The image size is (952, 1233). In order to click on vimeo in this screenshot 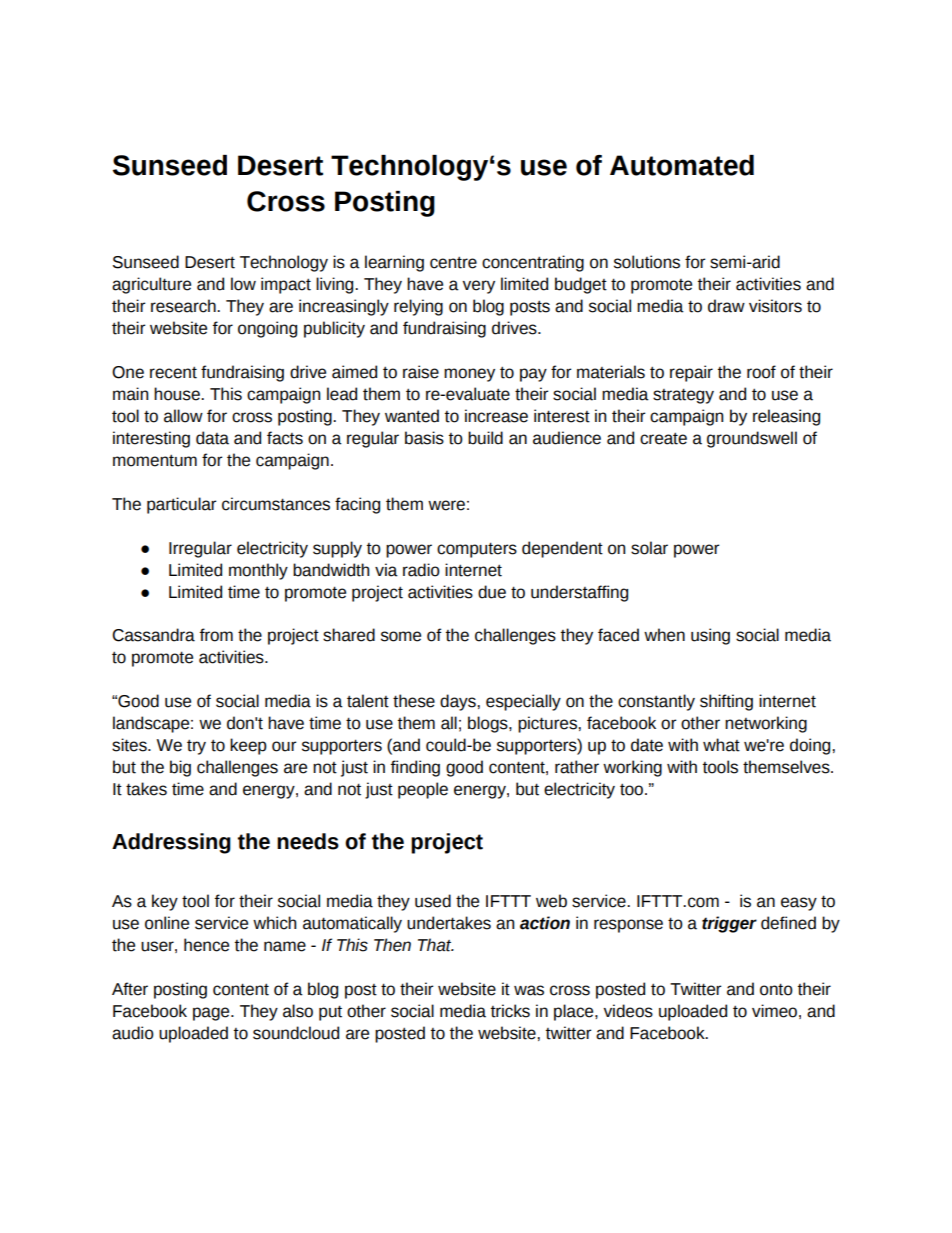, I will do `click(774, 1011)`.
